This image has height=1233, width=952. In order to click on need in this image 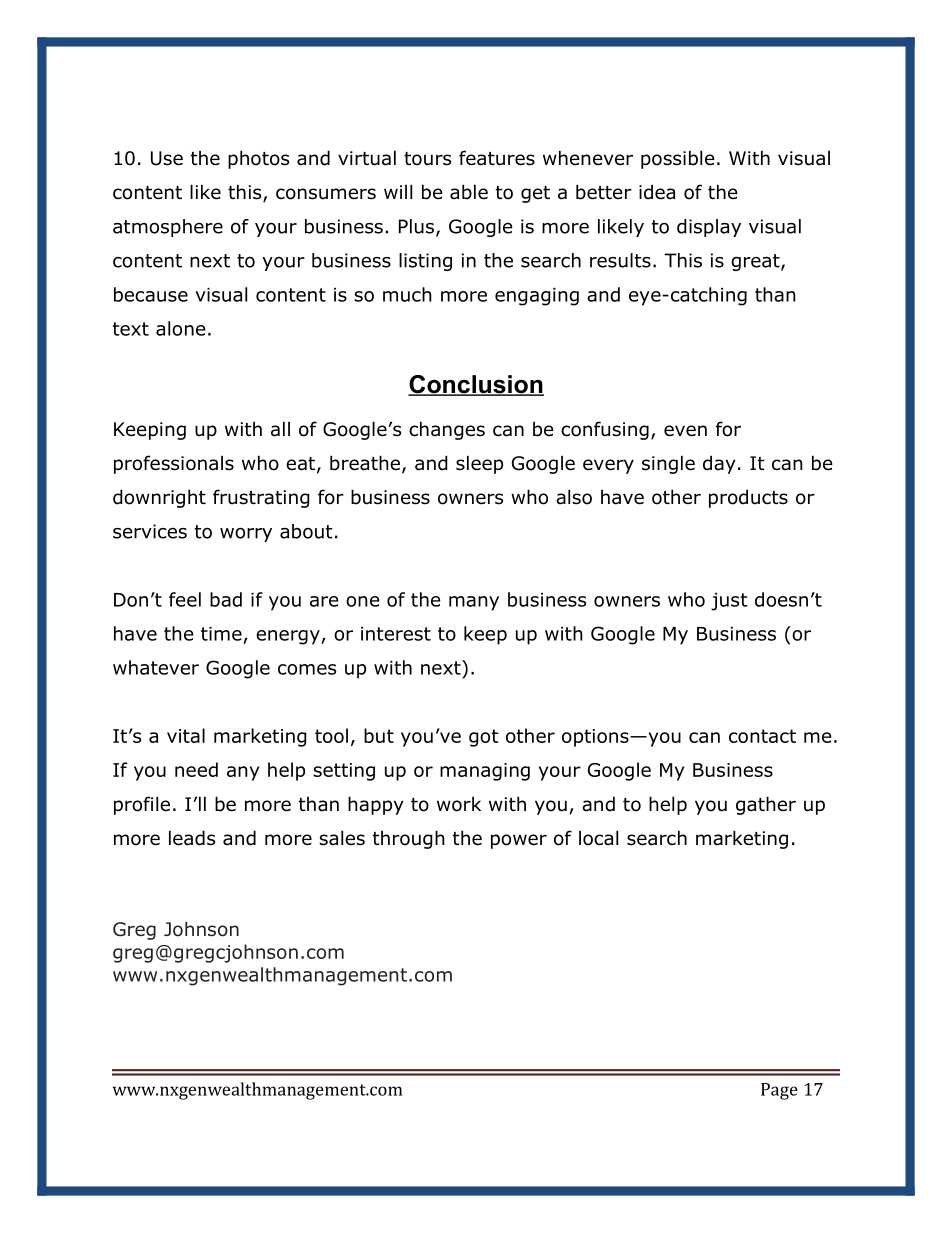, I will do `click(196, 769)`.
